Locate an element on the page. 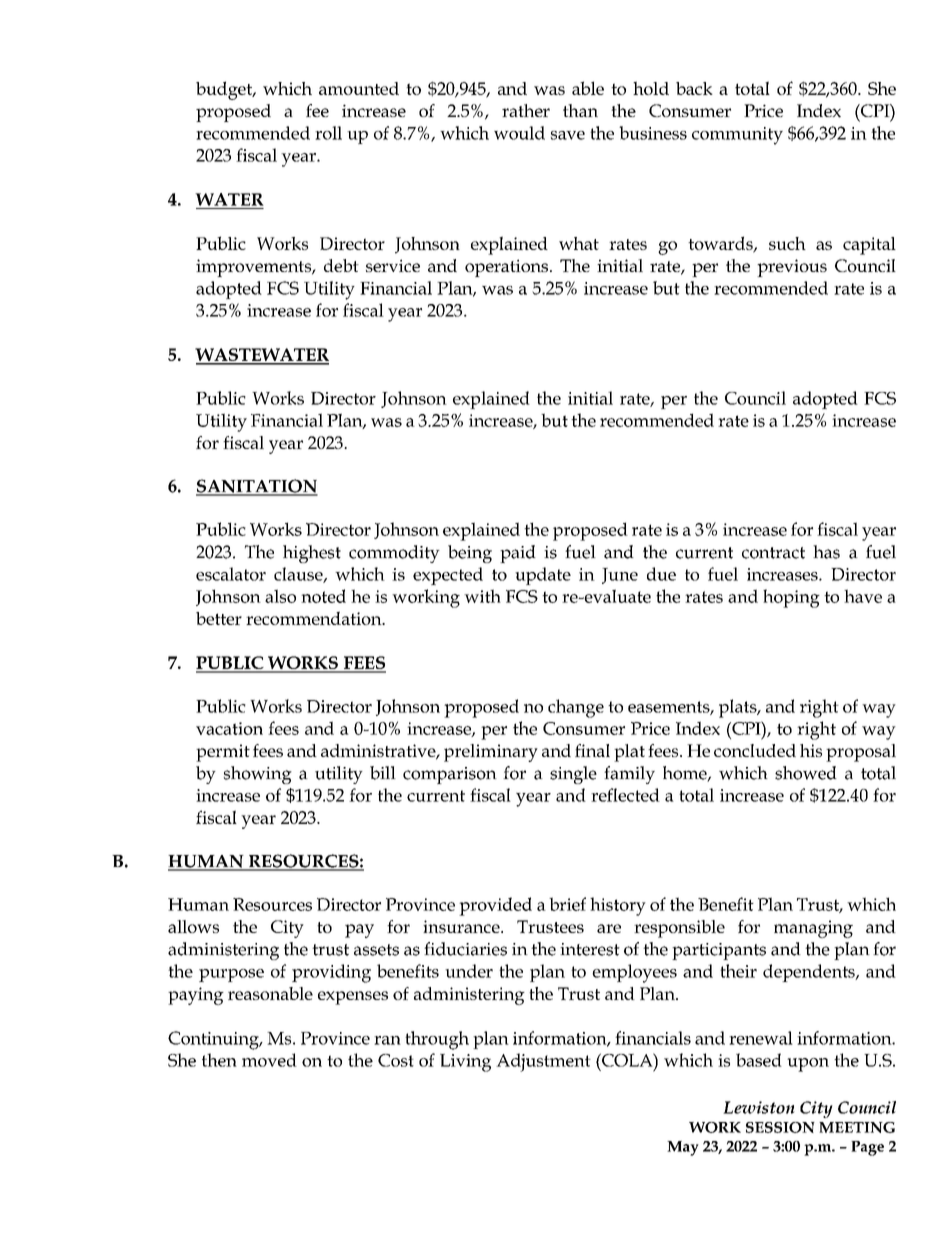 This image has height=1233, width=952. update is located at coordinates (543, 576).
